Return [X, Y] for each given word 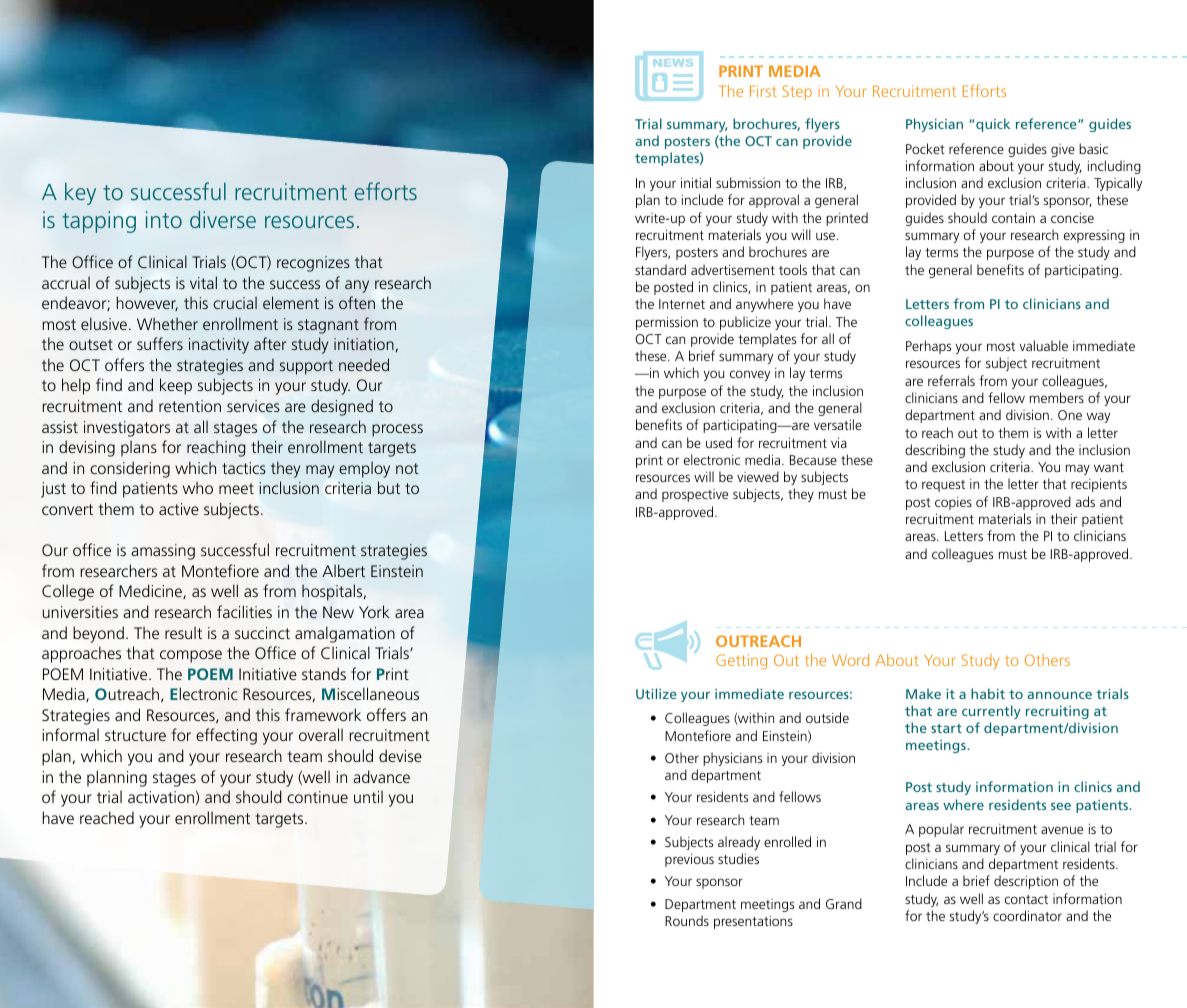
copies [953, 503]
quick [993, 125]
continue [317, 797]
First [763, 91]
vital [203, 282]
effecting [226, 736]
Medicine [151, 591]
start [946, 728]
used [719, 442]
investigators [127, 429]
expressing [1094, 236]
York [374, 611]
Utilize [656, 693]
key [80, 194]
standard [660, 269]
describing [935, 451]
